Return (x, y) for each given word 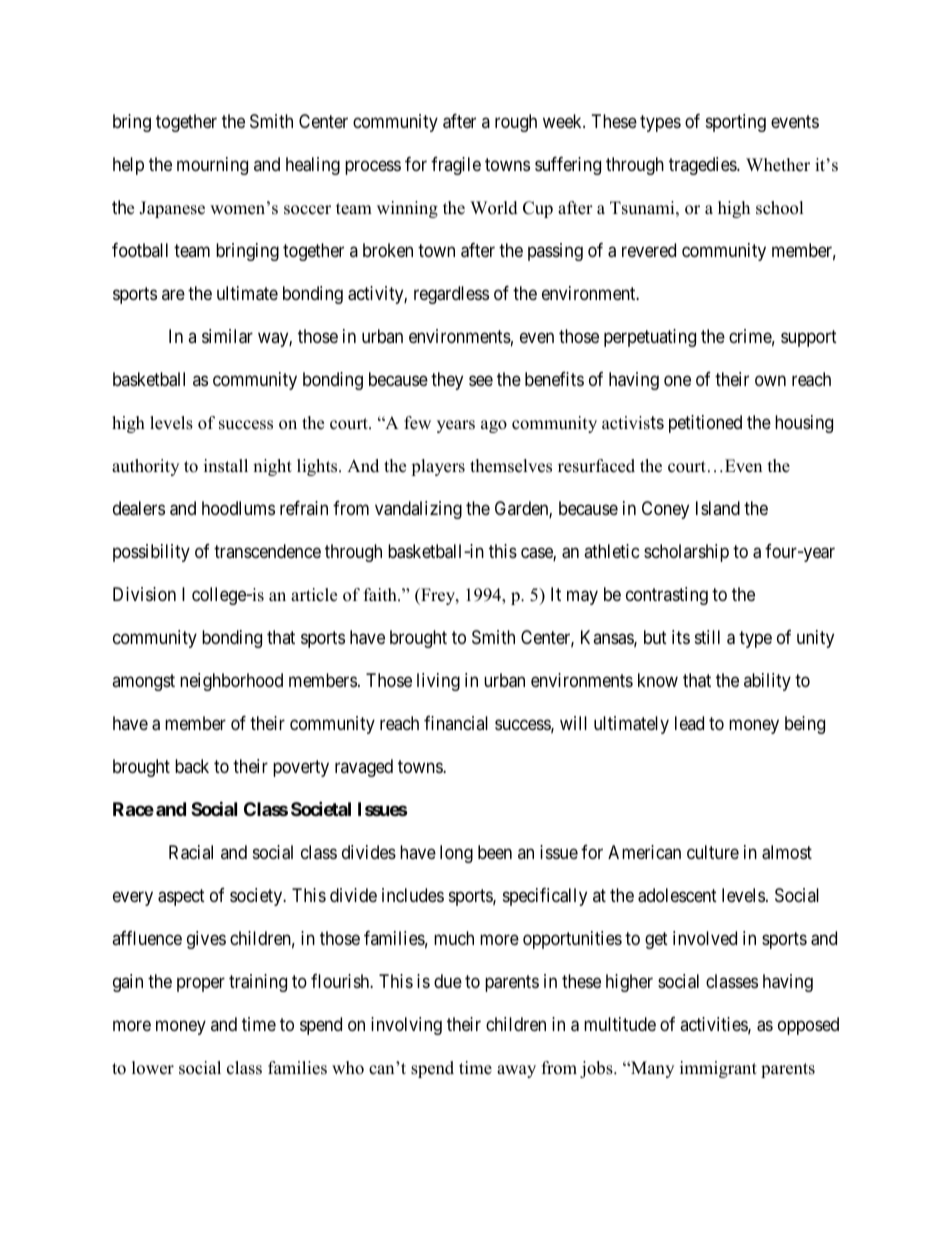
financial (456, 723)
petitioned (705, 424)
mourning (212, 166)
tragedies (703, 166)
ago (494, 426)
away (516, 1071)
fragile (456, 166)
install (226, 466)
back (192, 766)
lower (153, 1068)
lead (689, 723)
